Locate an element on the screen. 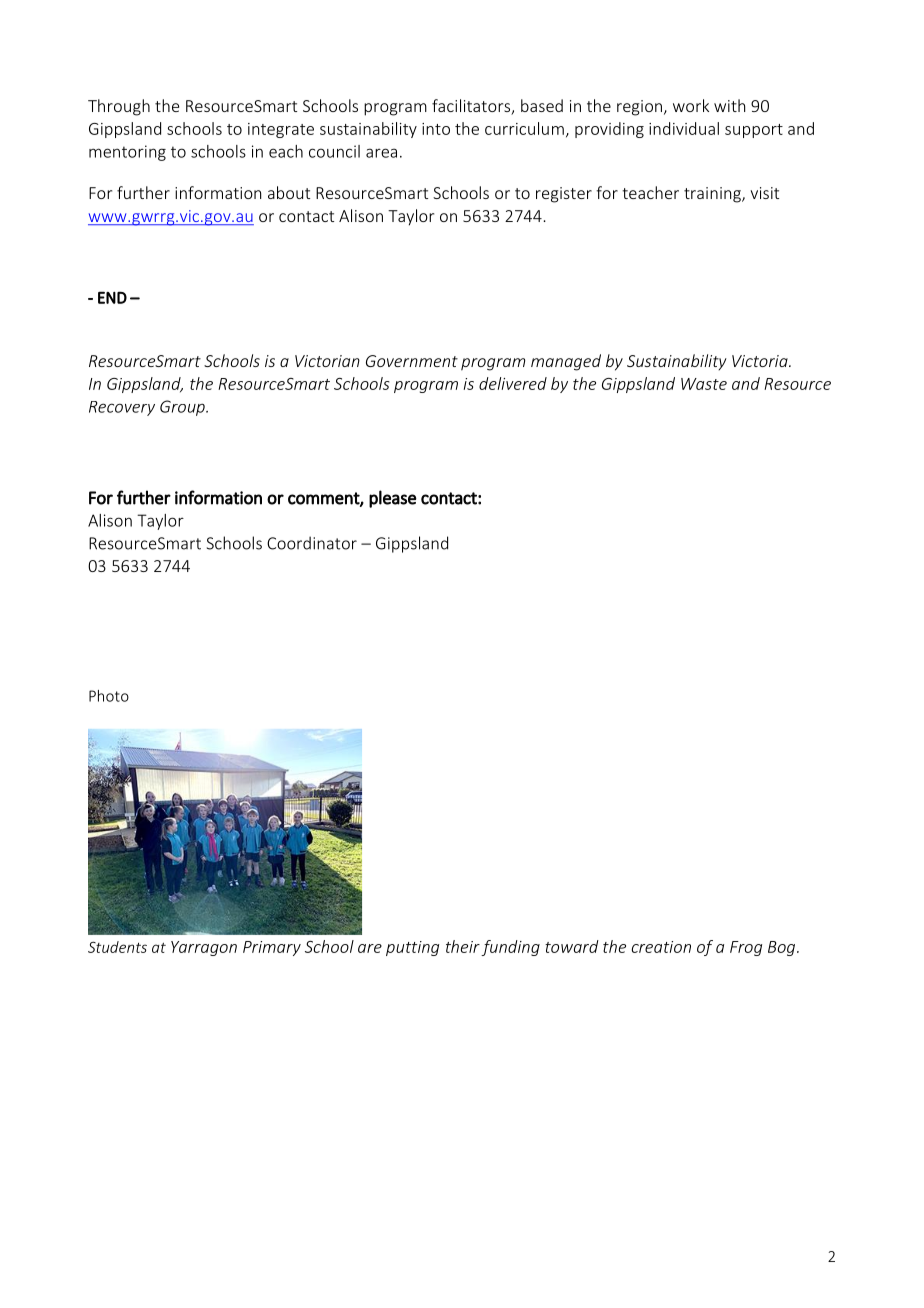 The image size is (924, 1308). Photo is located at coordinates (109, 696).
